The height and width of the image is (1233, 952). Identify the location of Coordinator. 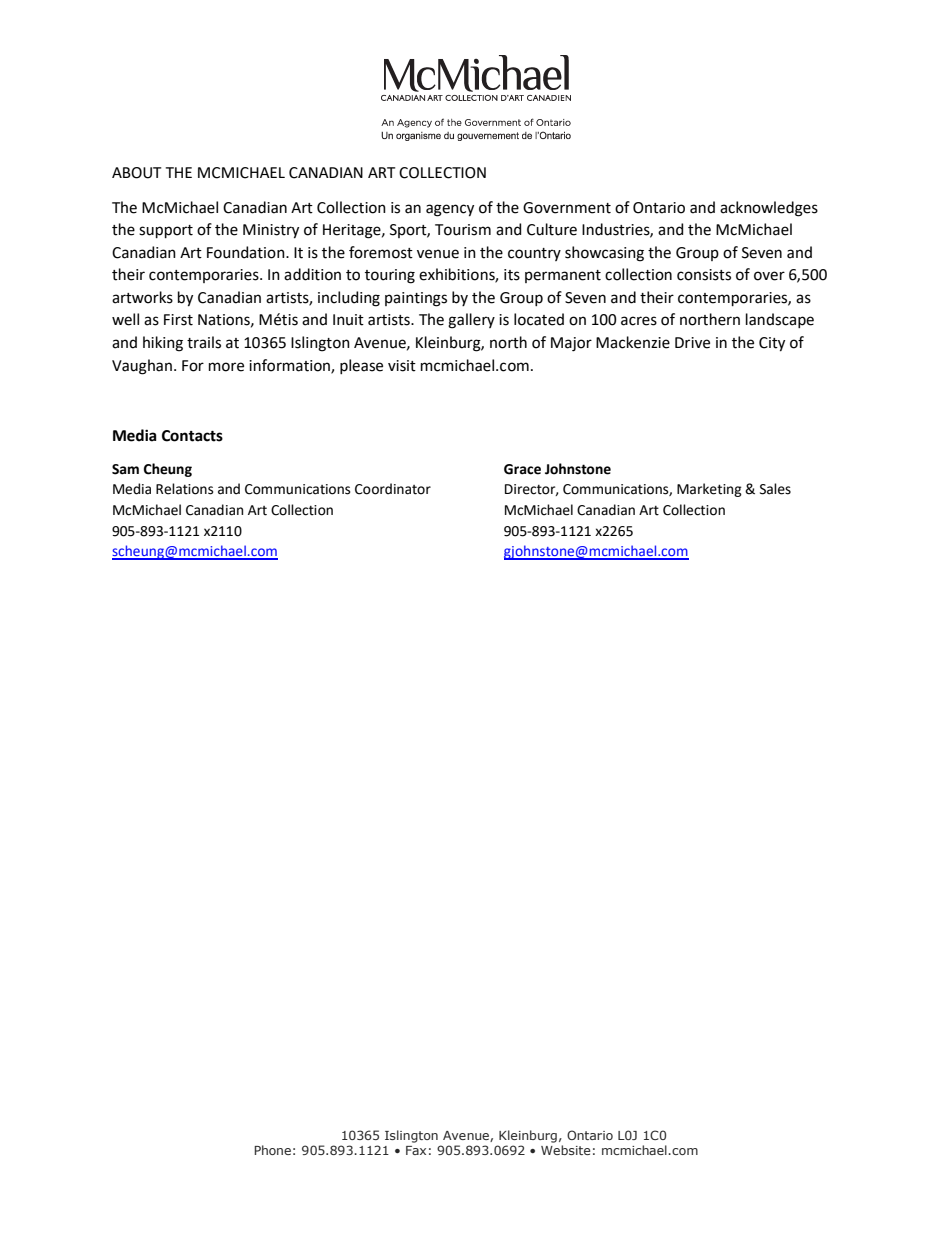
(393, 489).
